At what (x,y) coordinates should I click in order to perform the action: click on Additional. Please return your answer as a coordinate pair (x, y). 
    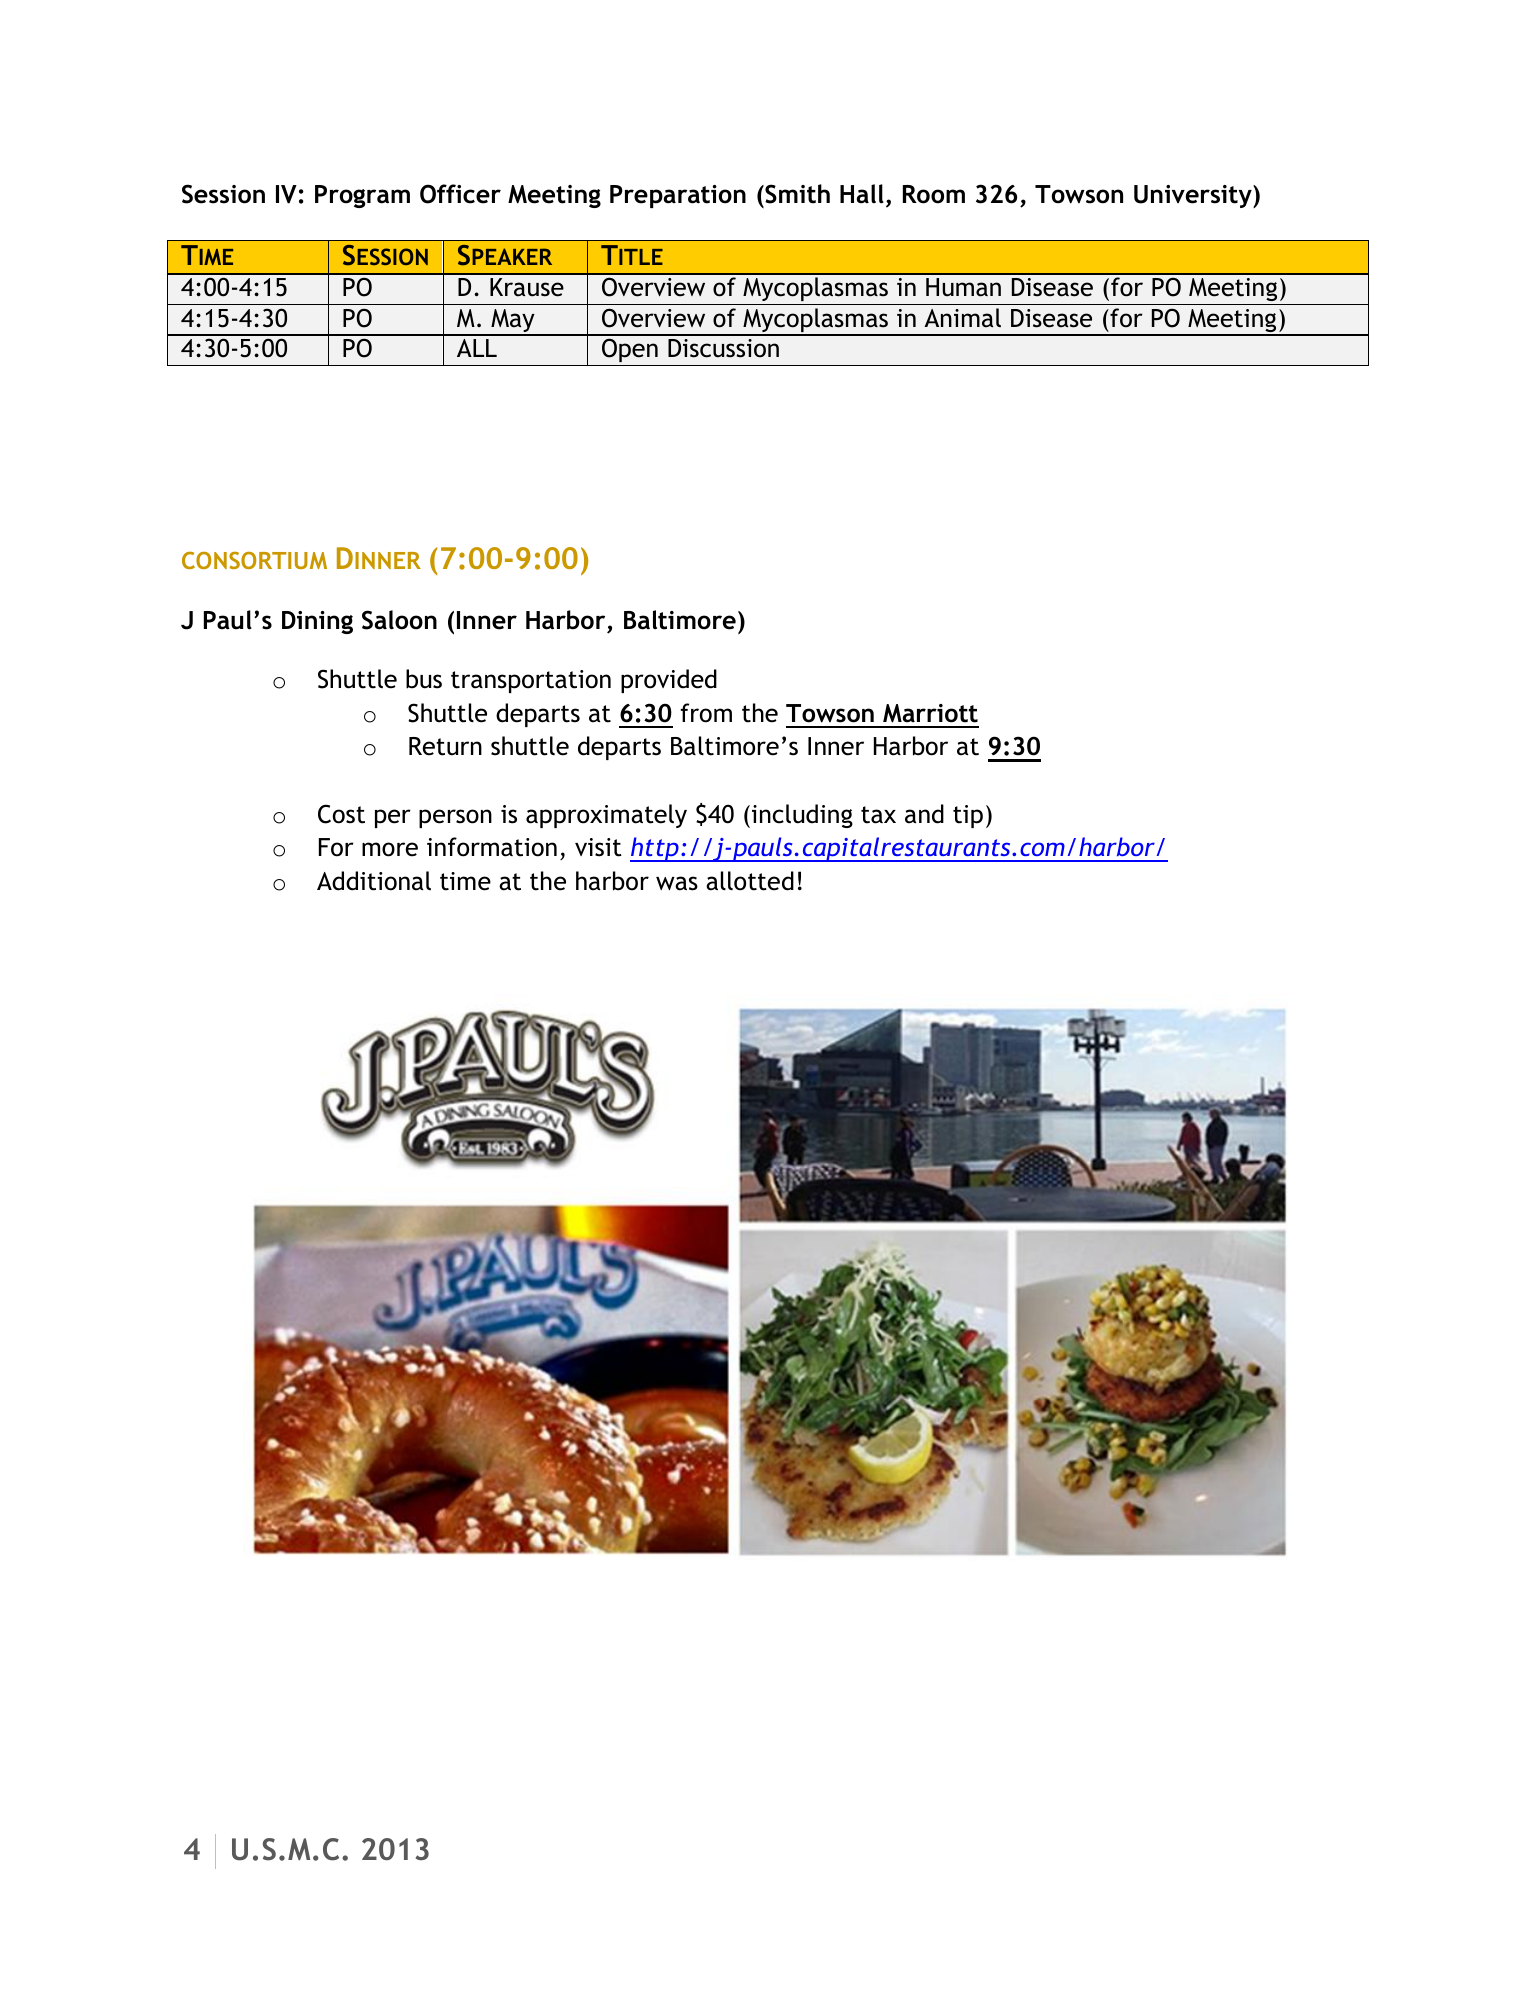
    Looking at the image, I should click on (374, 881).
